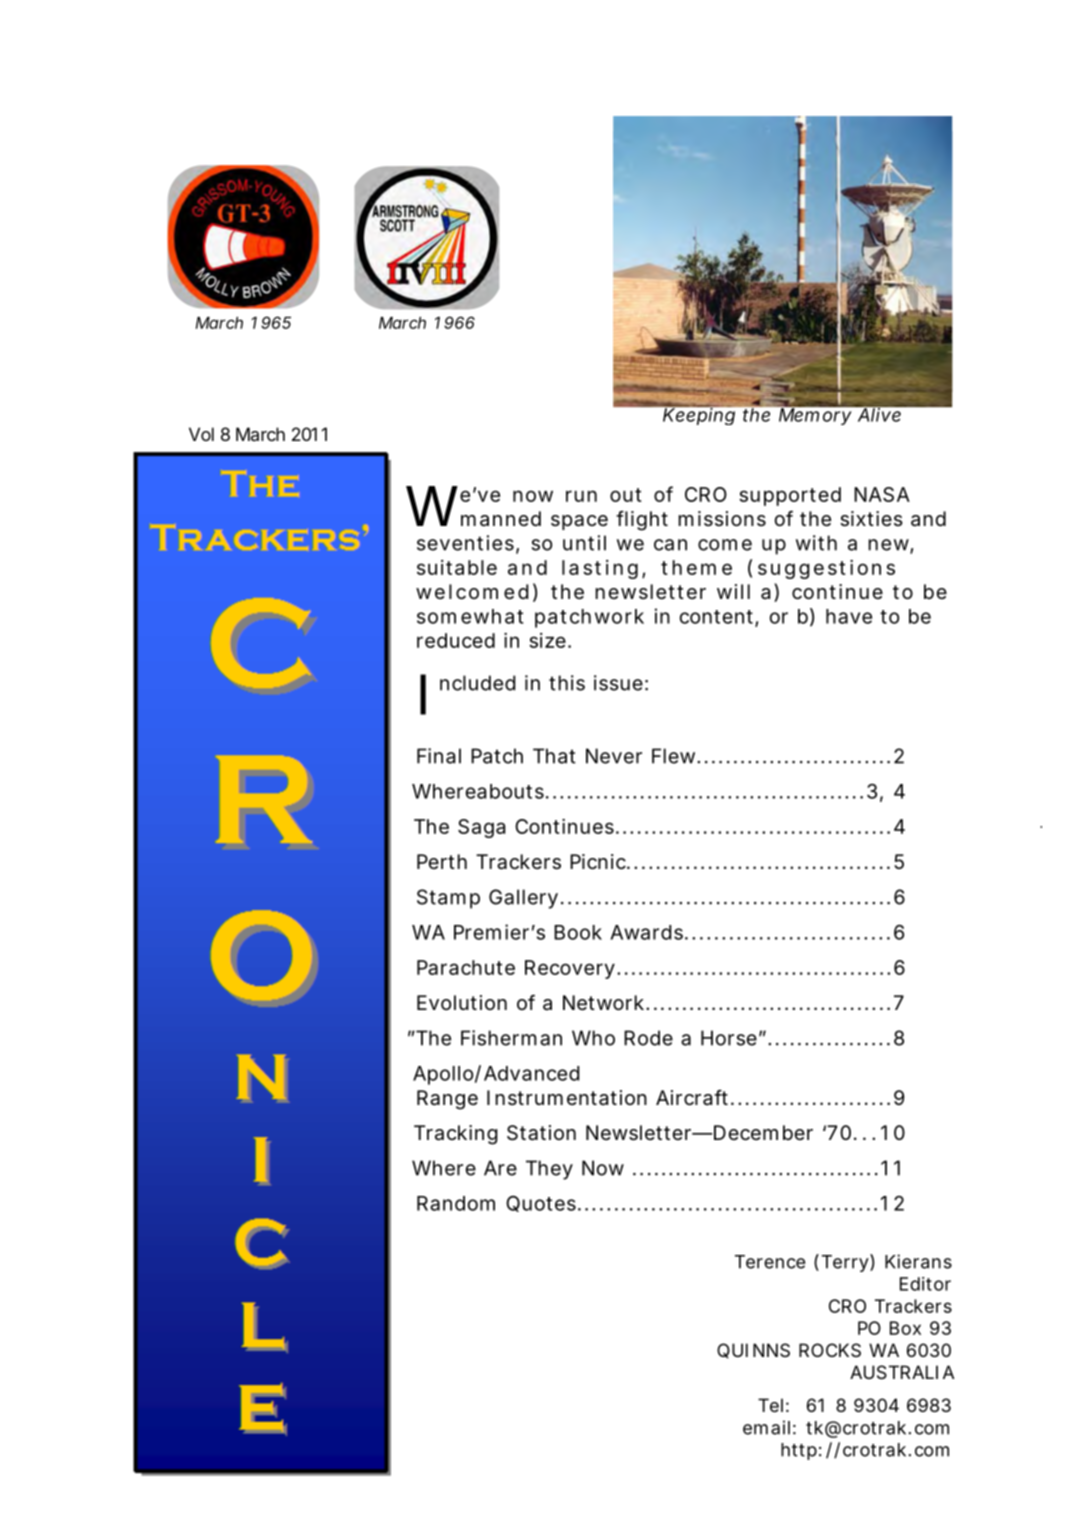 This page has height=1532, width=1083. What do you see at coordinates (500, 1168) in the page?
I see `Are` at bounding box center [500, 1168].
